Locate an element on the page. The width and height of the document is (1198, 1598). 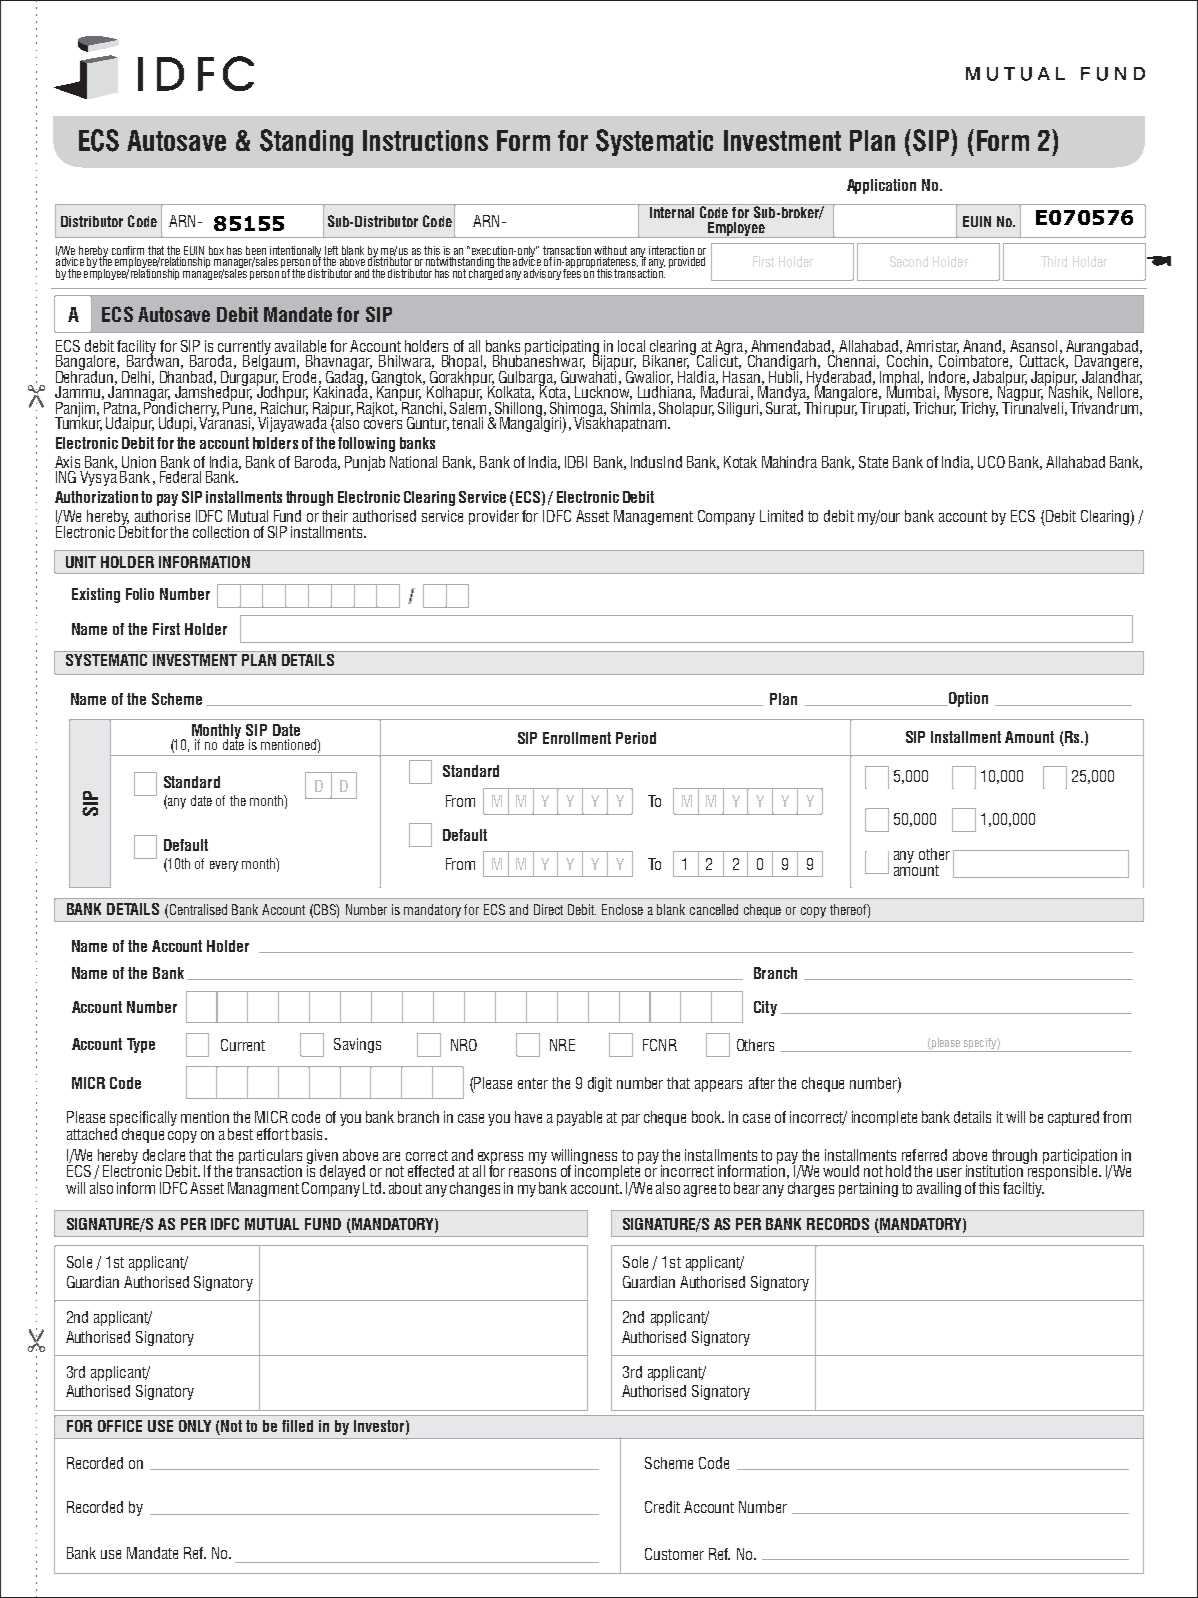
every is located at coordinates (224, 866).
